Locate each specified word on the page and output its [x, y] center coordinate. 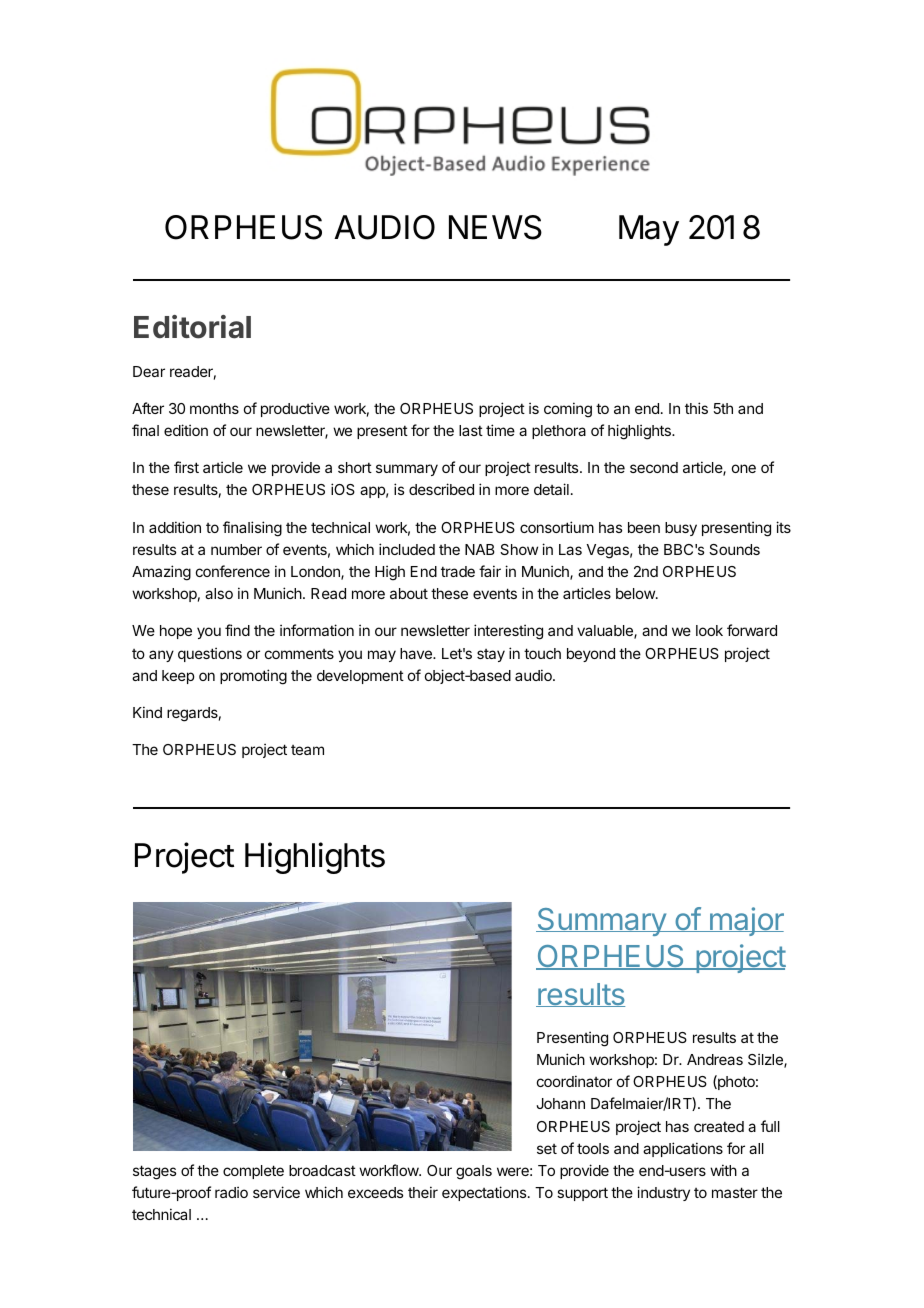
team [307, 750]
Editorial [192, 327]
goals [474, 1172]
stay [491, 655]
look [709, 630]
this [696, 408]
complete [253, 1172]
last [471, 430]
